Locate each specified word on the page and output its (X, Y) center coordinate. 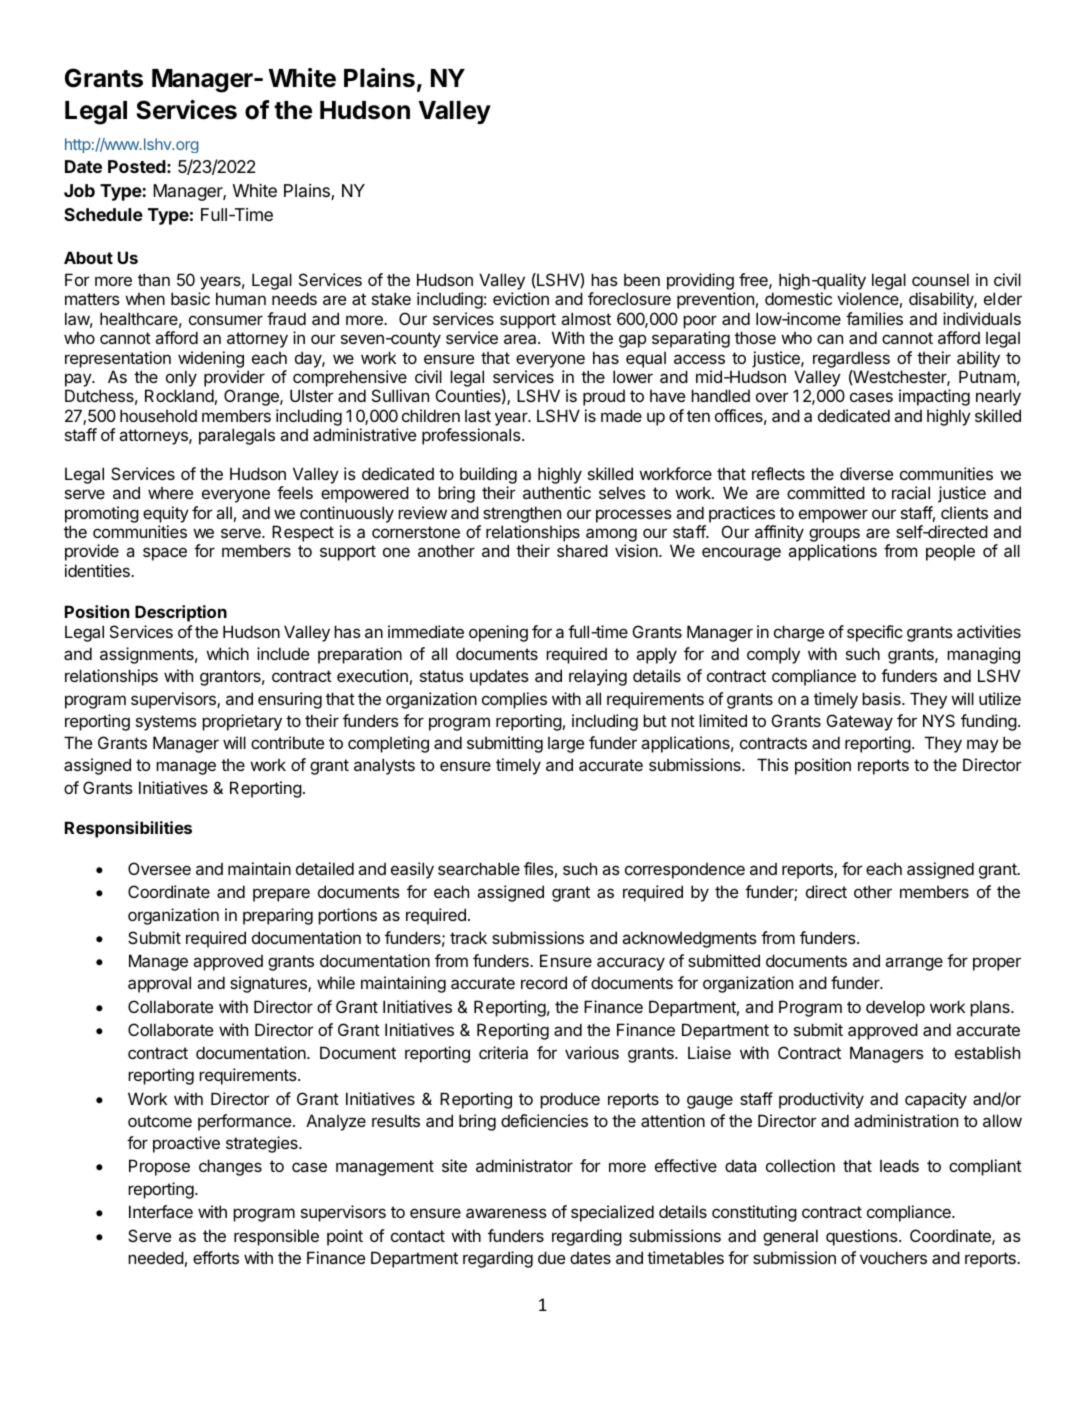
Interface (161, 1211)
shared (582, 550)
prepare (281, 895)
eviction (521, 298)
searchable (479, 868)
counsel (940, 279)
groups (834, 536)
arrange (914, 964)
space (165, 554)
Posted (137, 166)
